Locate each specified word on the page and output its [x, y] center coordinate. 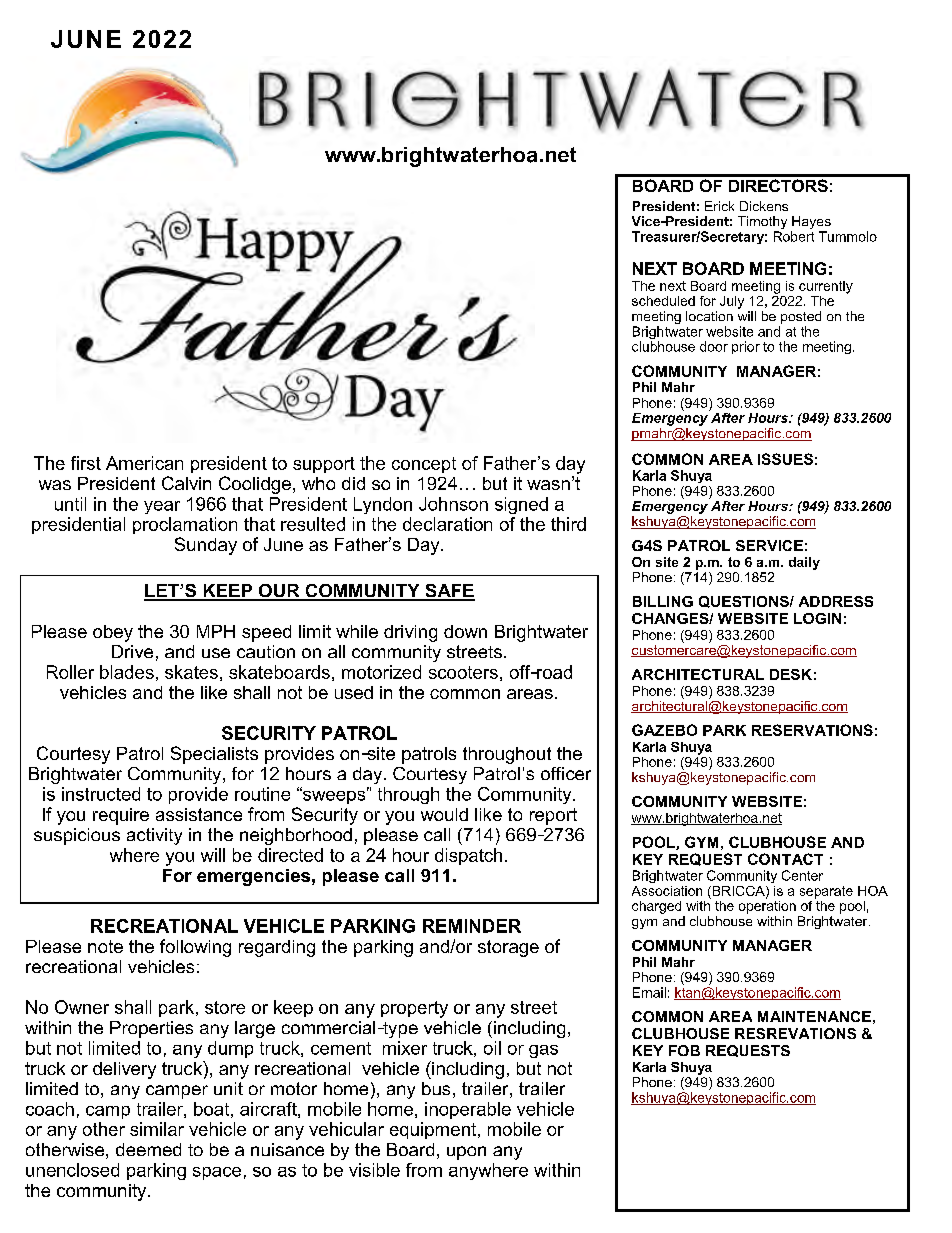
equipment [434, 1130]
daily [804, 563]
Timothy [762, 224]
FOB [684, 1050]
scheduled [663, 301]
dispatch [468, 856]
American [144, 463]
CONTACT [785, 859]
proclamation [185, 525]
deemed [148, 1149]
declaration [447, 524]
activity [154, 836]
